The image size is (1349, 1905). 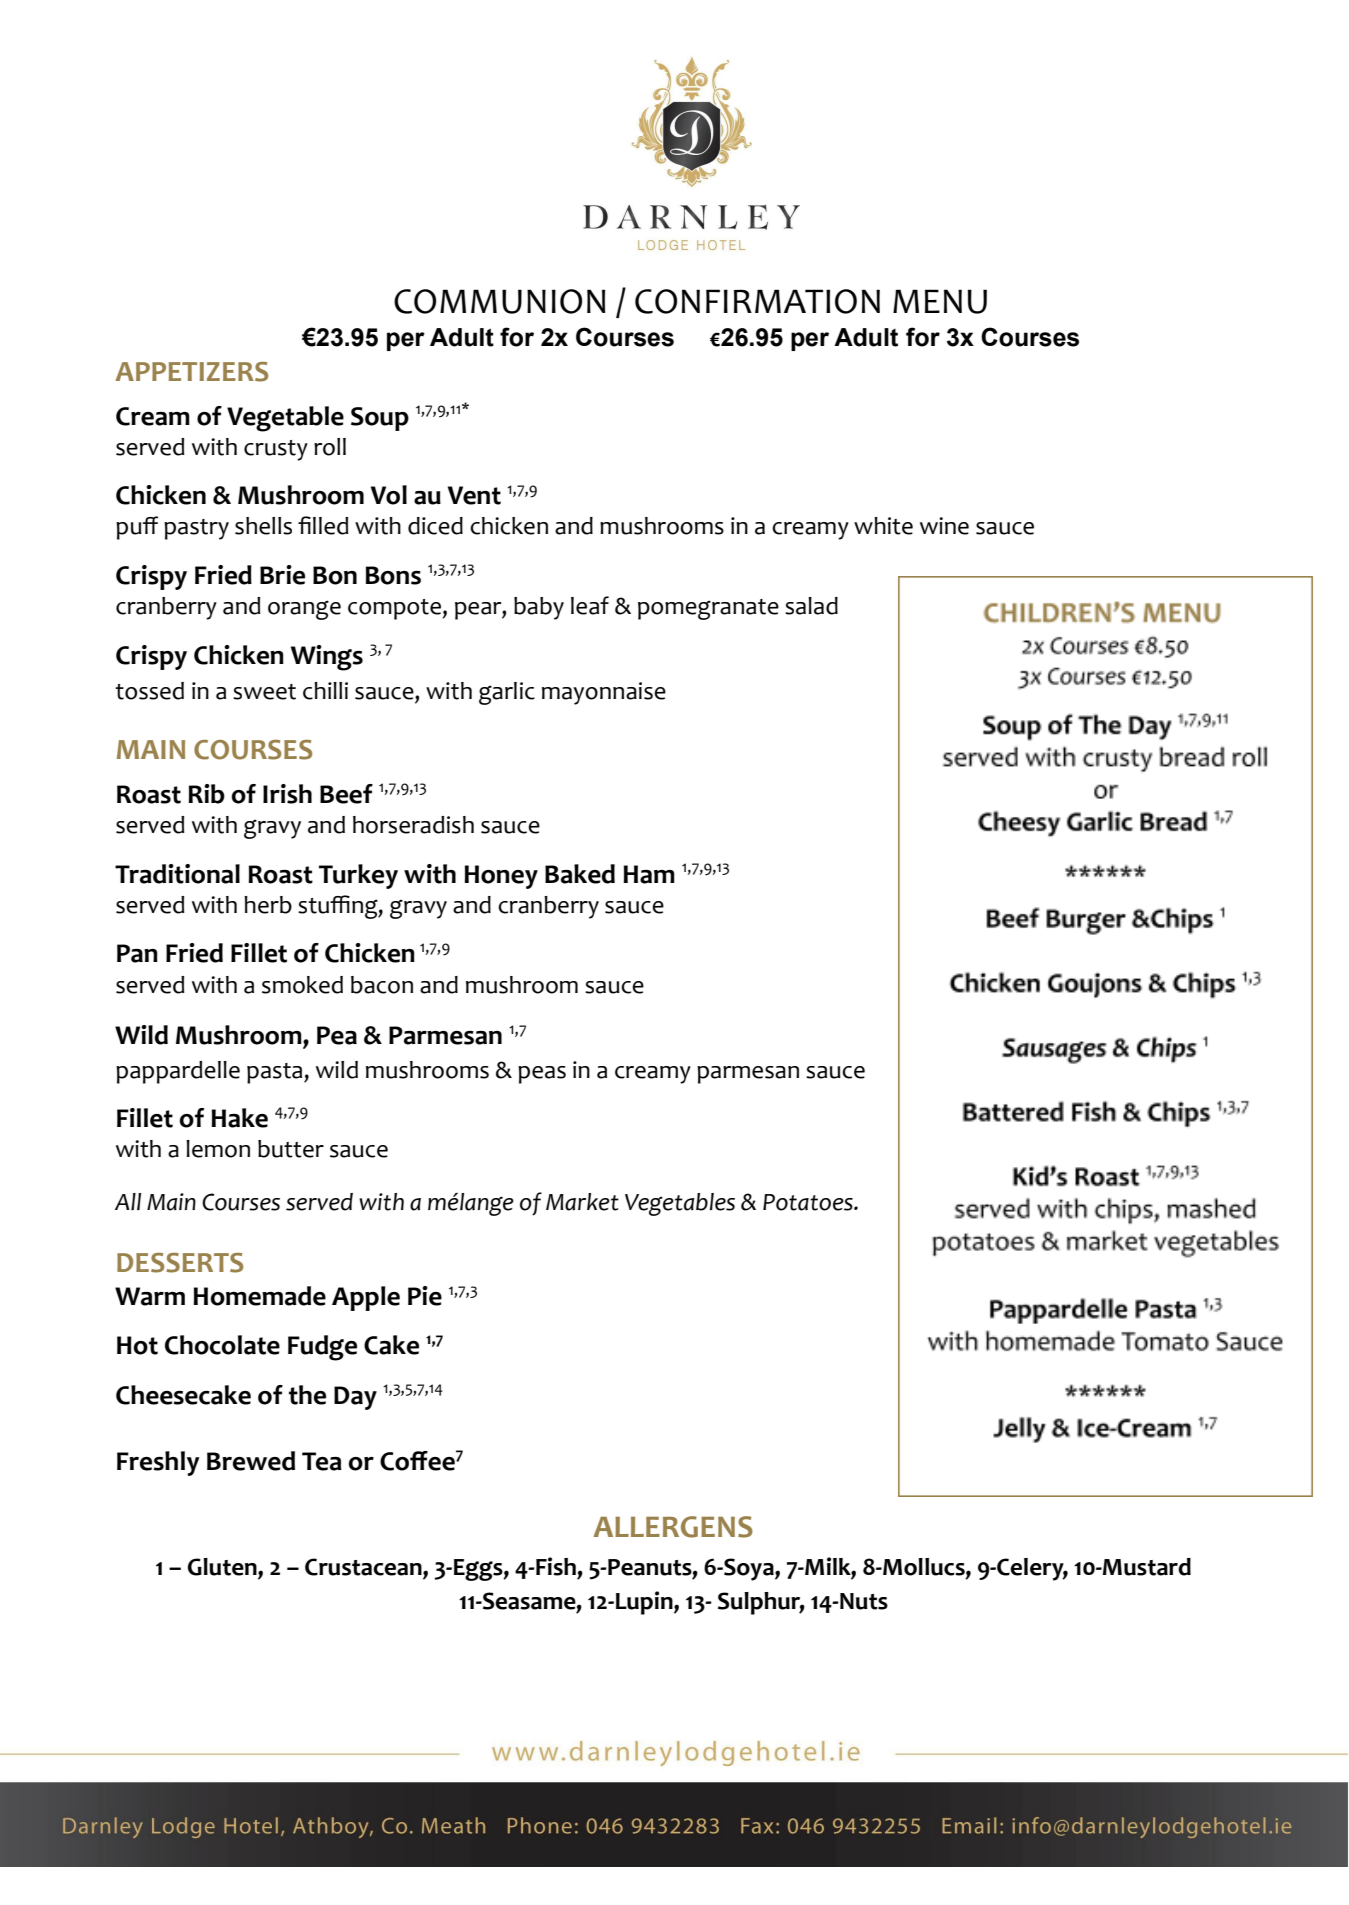 What do you see at coordinates (809, 1202) in the document?
I see `Potatoes` at bounding box center [809, 1202].
